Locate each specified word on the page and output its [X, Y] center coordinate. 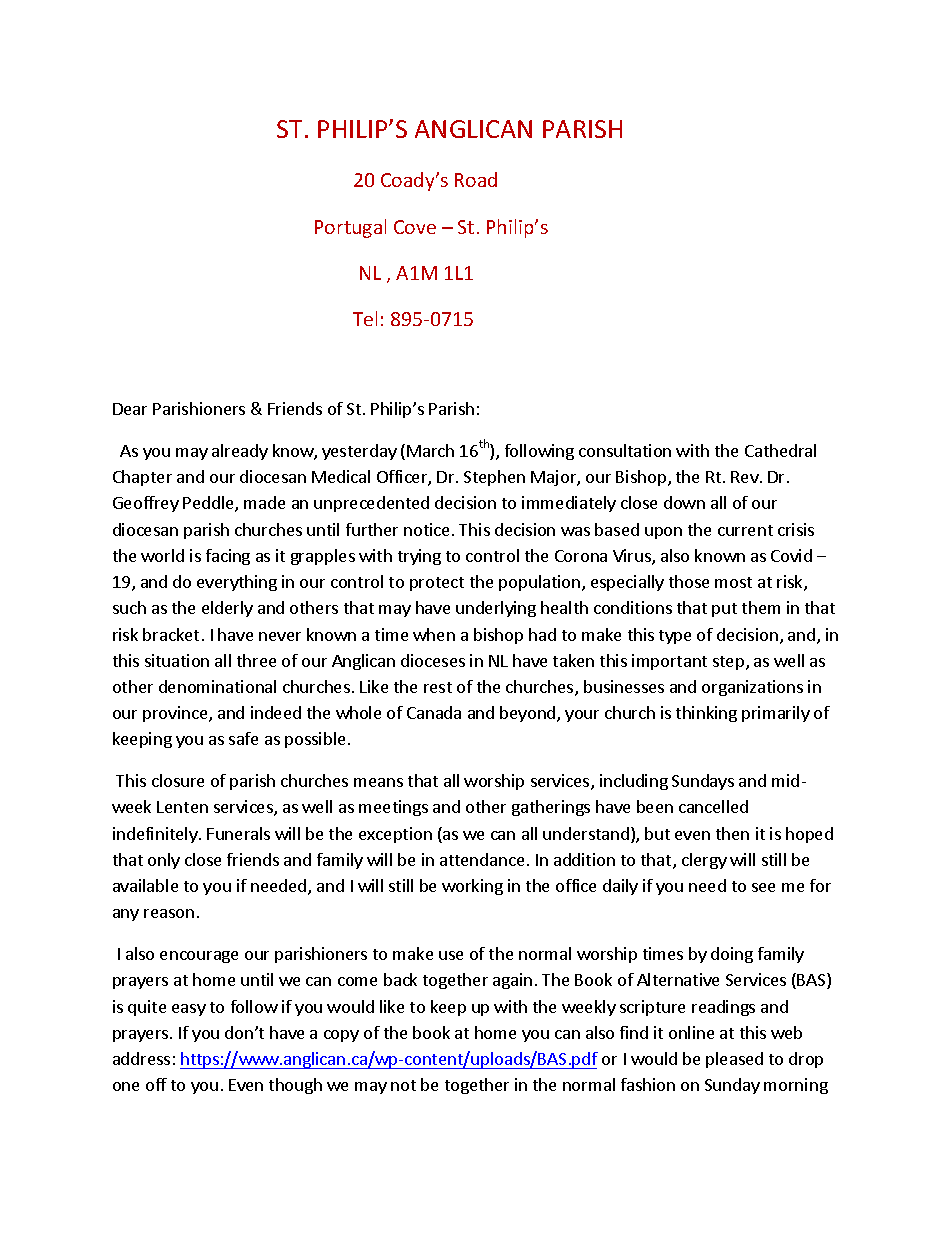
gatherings [551, 808]
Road [476, 179]
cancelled [713, 806]
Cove [415, 227]
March [430, 450]
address [141, 1058]
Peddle [209, 504]
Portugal [350, 228]
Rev [746, 477]
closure [178, 780]
